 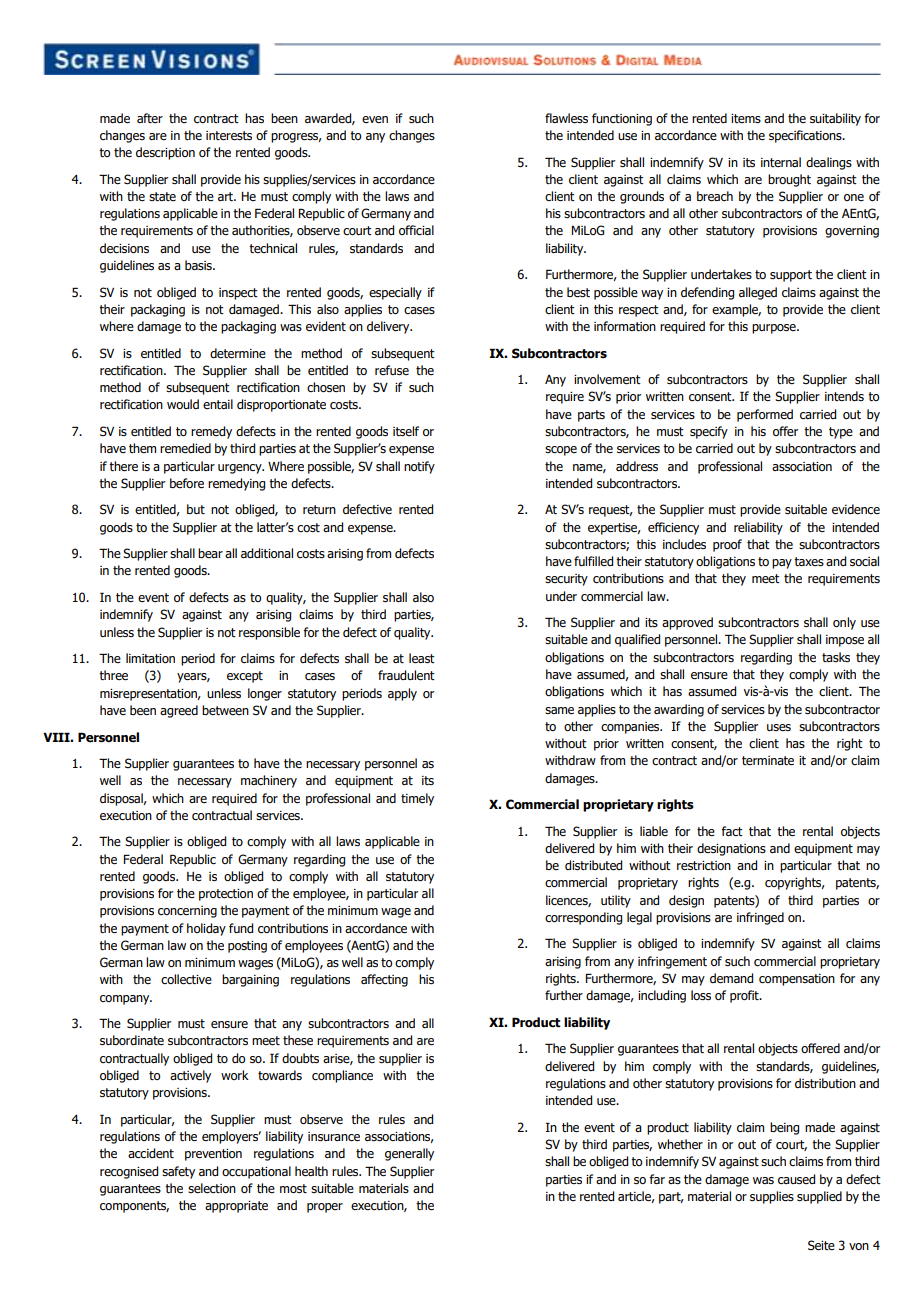 What do you see at coordinates (229, 136) in the image?
I see `interests` at bounding box center [229, 136].
